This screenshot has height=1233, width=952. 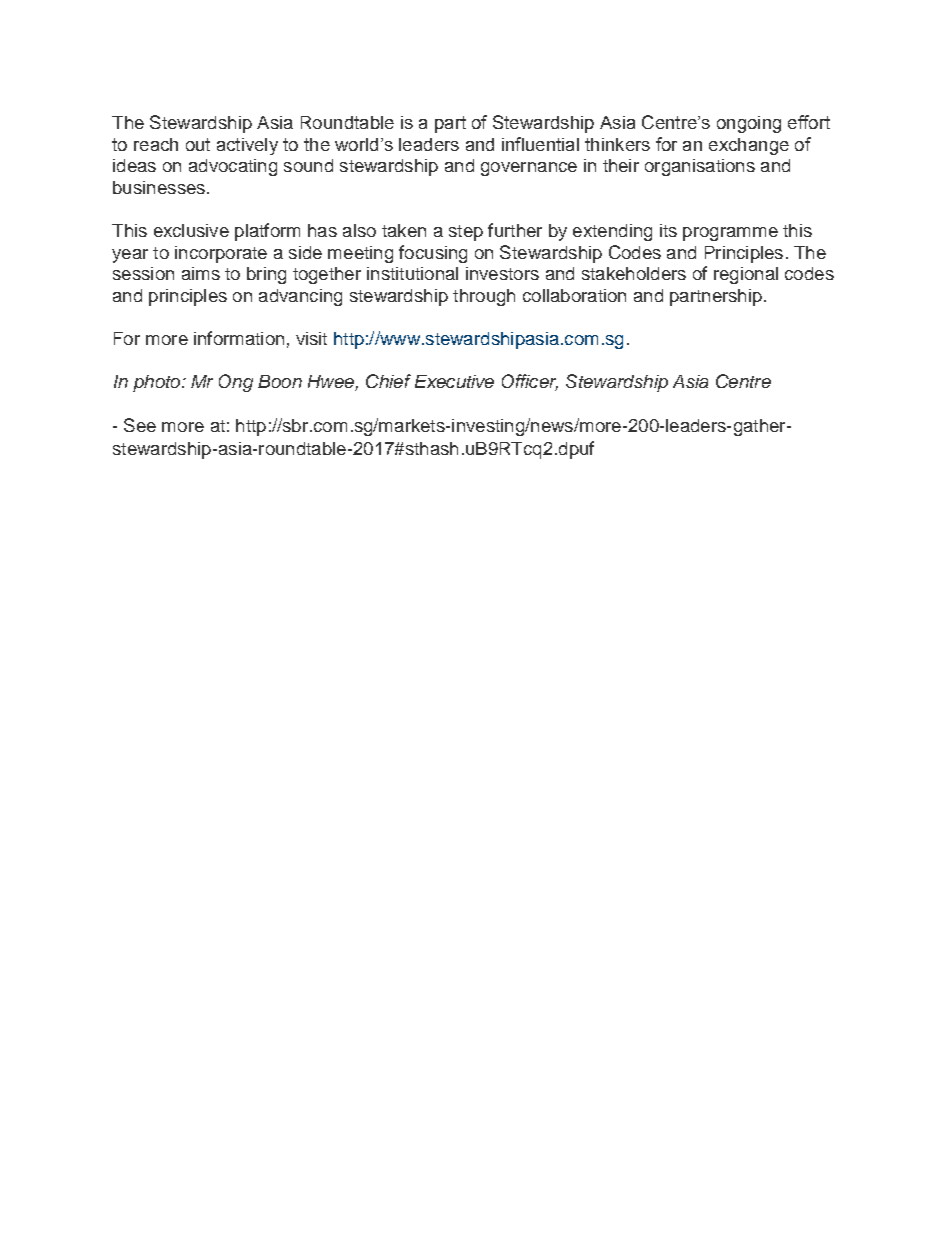 What do you see at coordinates (140, 425) in the screenshot?
I see `See` at bounding box center [140, 425].
